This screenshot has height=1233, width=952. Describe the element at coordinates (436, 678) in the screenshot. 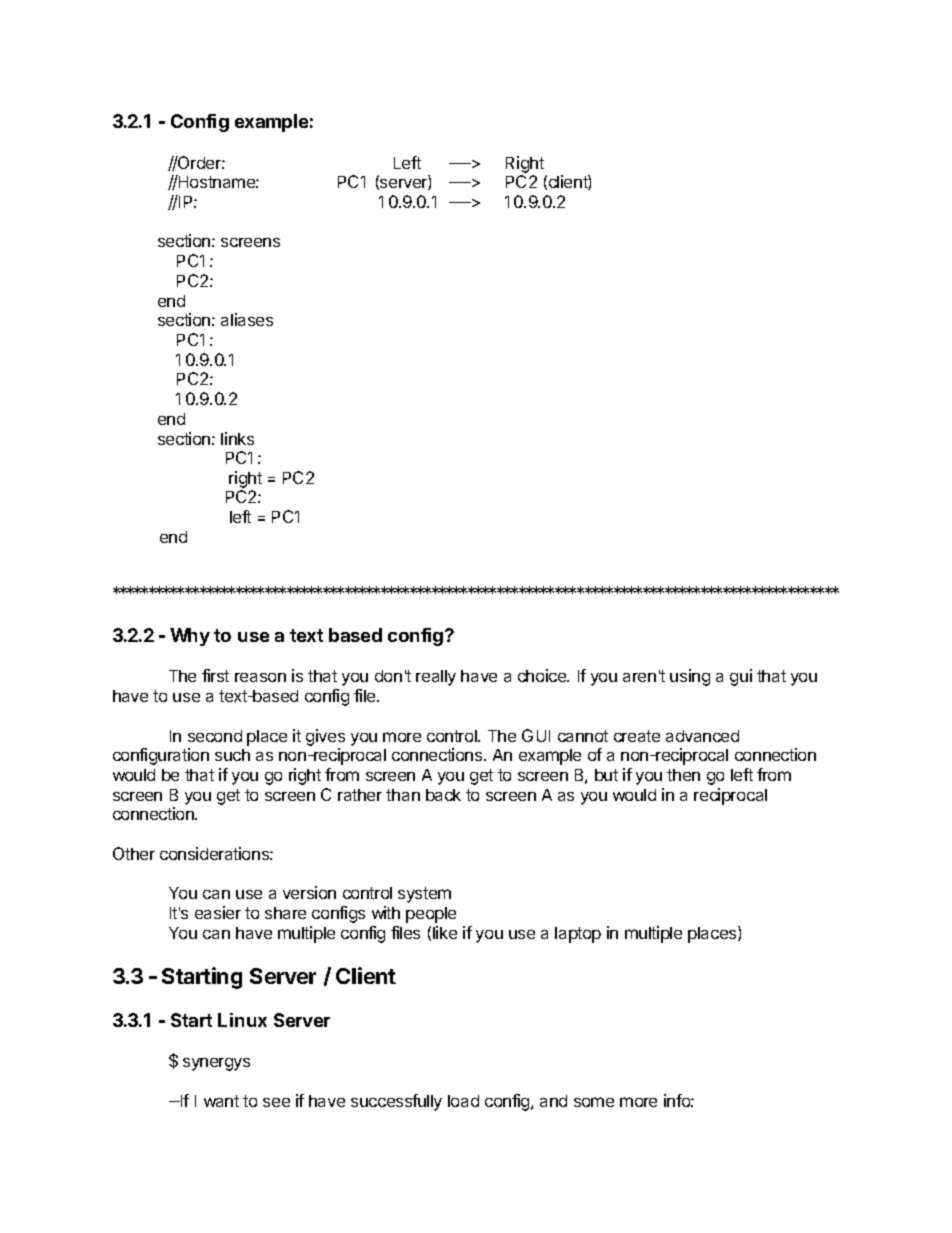

I see `really` at that location.
